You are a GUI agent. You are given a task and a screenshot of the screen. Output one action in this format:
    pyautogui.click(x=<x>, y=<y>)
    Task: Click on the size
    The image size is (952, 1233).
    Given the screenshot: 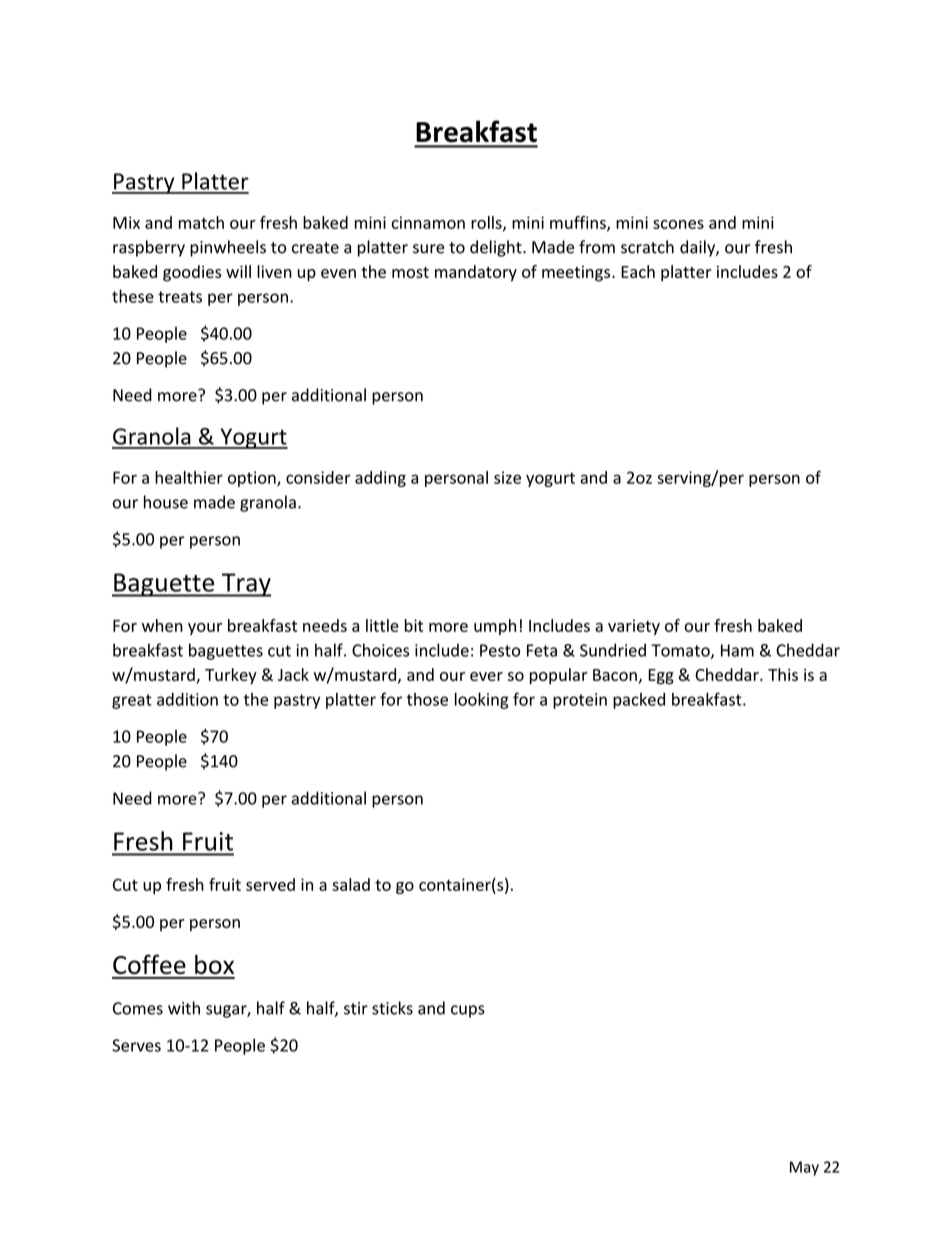 What is the action you would take?
    pyautogui.click(x=507, y=477)
